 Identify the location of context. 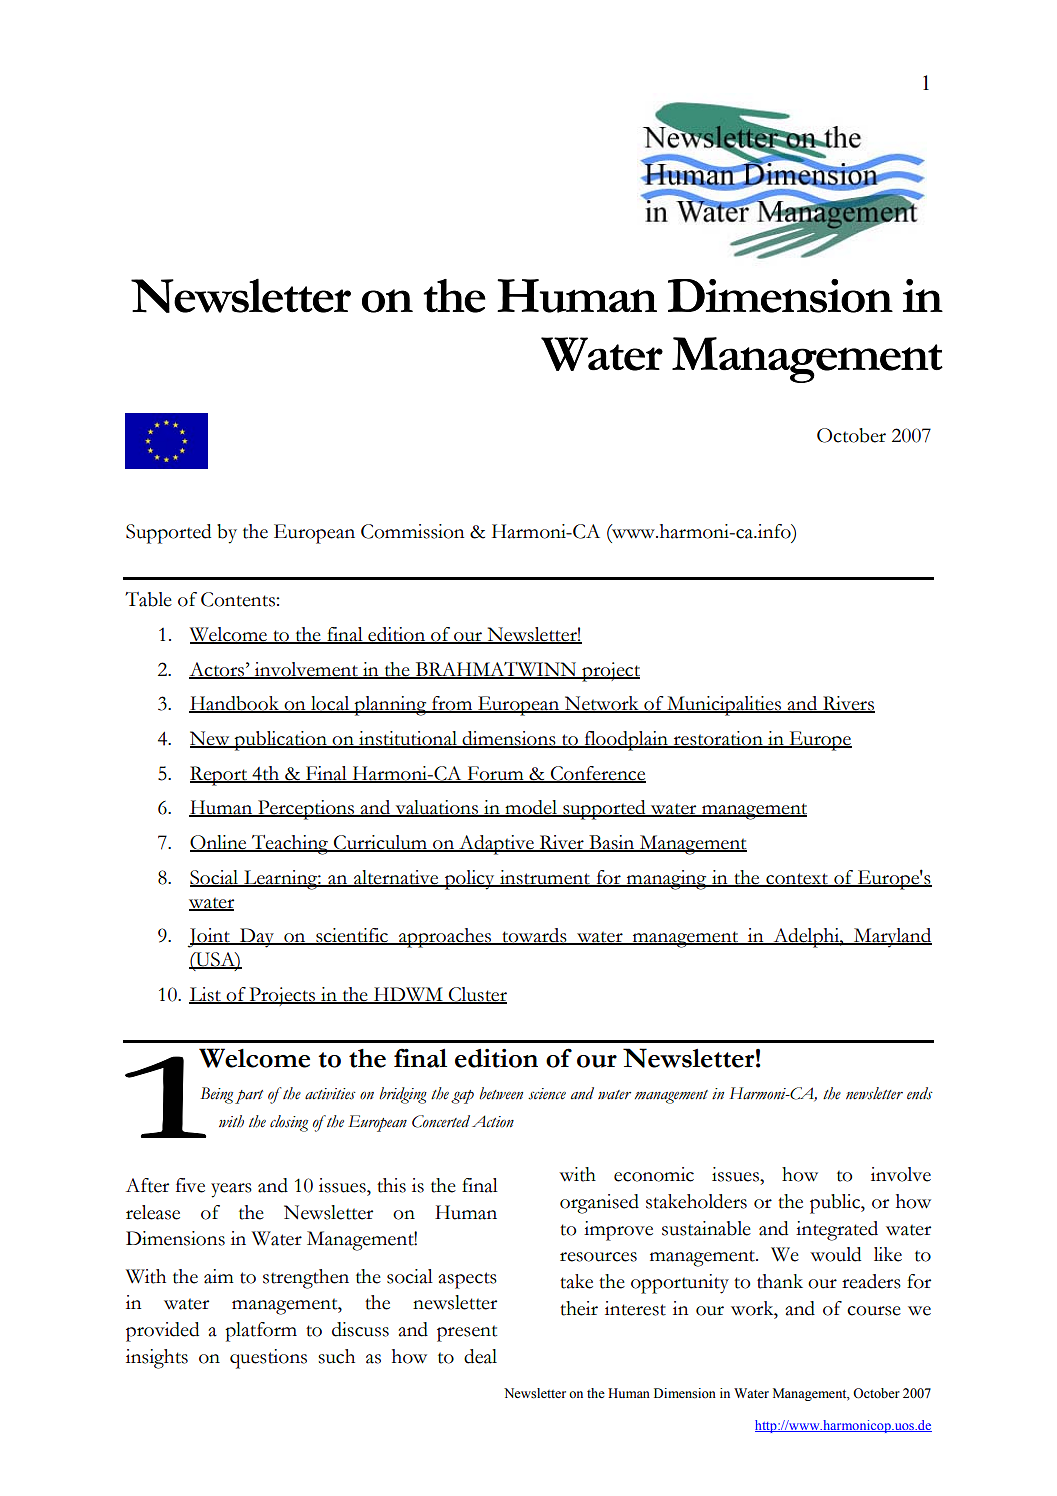
(797, 879).
